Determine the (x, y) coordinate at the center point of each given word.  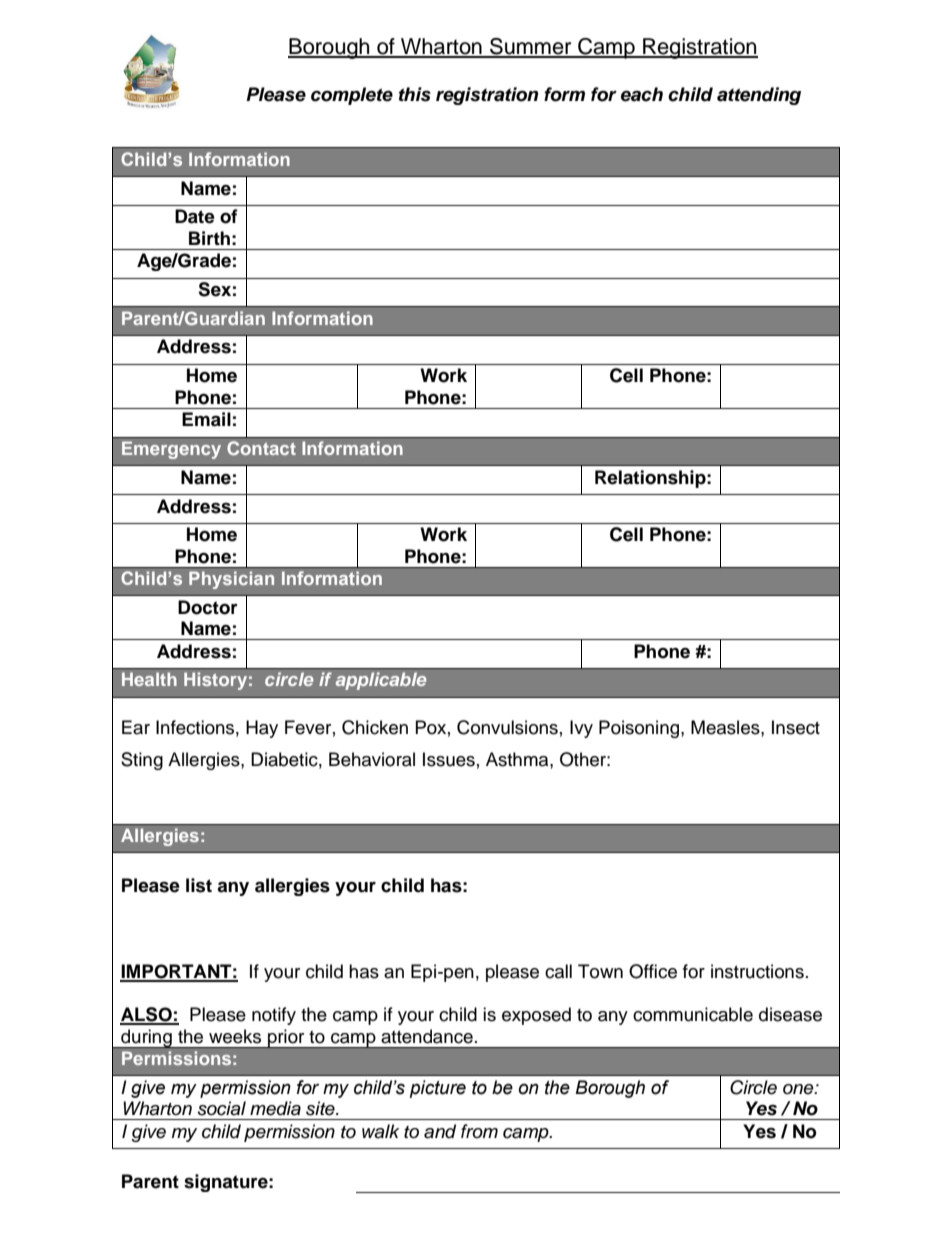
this (415, 94)
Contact (261, 448)
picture (438, 1089)
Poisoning (640, 729)
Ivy (581, 729)
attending (759, 96)
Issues (449, 759)
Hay (262, 729)
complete (352, 96)
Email (206, 419)
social (222, 1108)
